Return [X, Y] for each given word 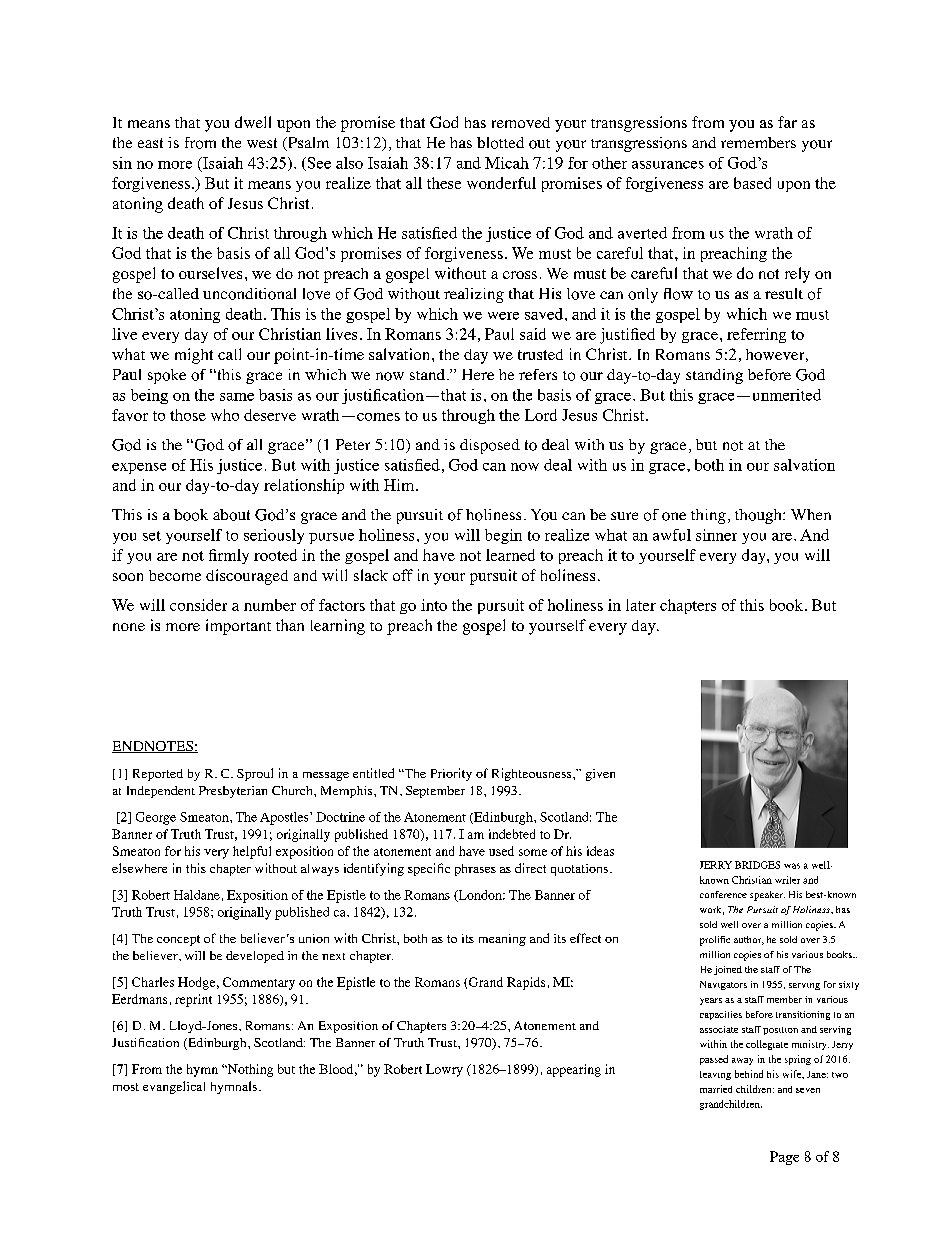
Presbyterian [233, 792]
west [262, 143]
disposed [490, 446]
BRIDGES [757, 865]
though [759, 516]
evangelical [174, 1087]
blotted [500, 143]
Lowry [444, 1070]
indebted [512, 834]
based [752, 183]
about [231, 515]
